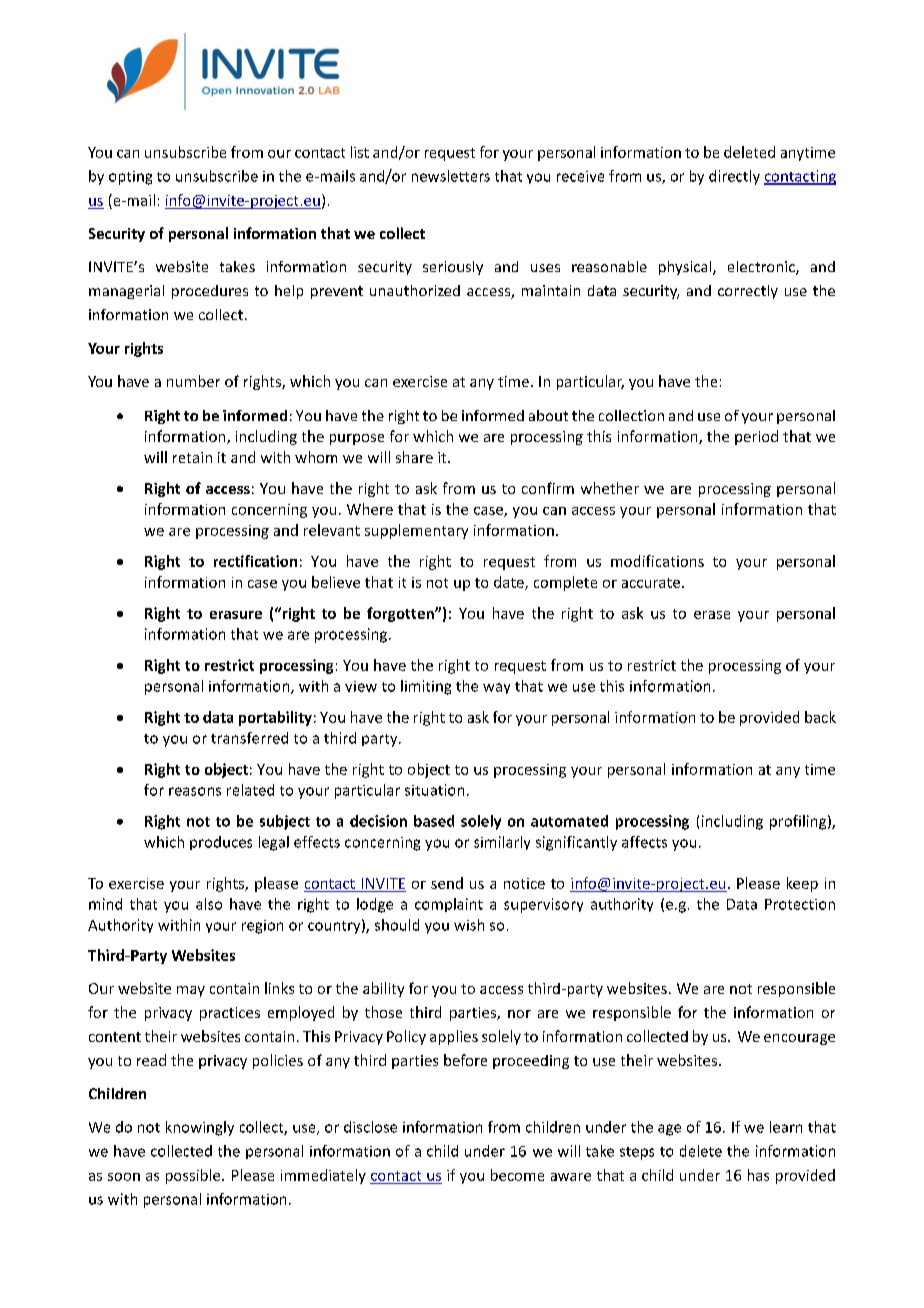 This screenshot has height=1308, width=924. Describe the element at coordinates (434, 821) in the screenshot. I see `based` at that location.
